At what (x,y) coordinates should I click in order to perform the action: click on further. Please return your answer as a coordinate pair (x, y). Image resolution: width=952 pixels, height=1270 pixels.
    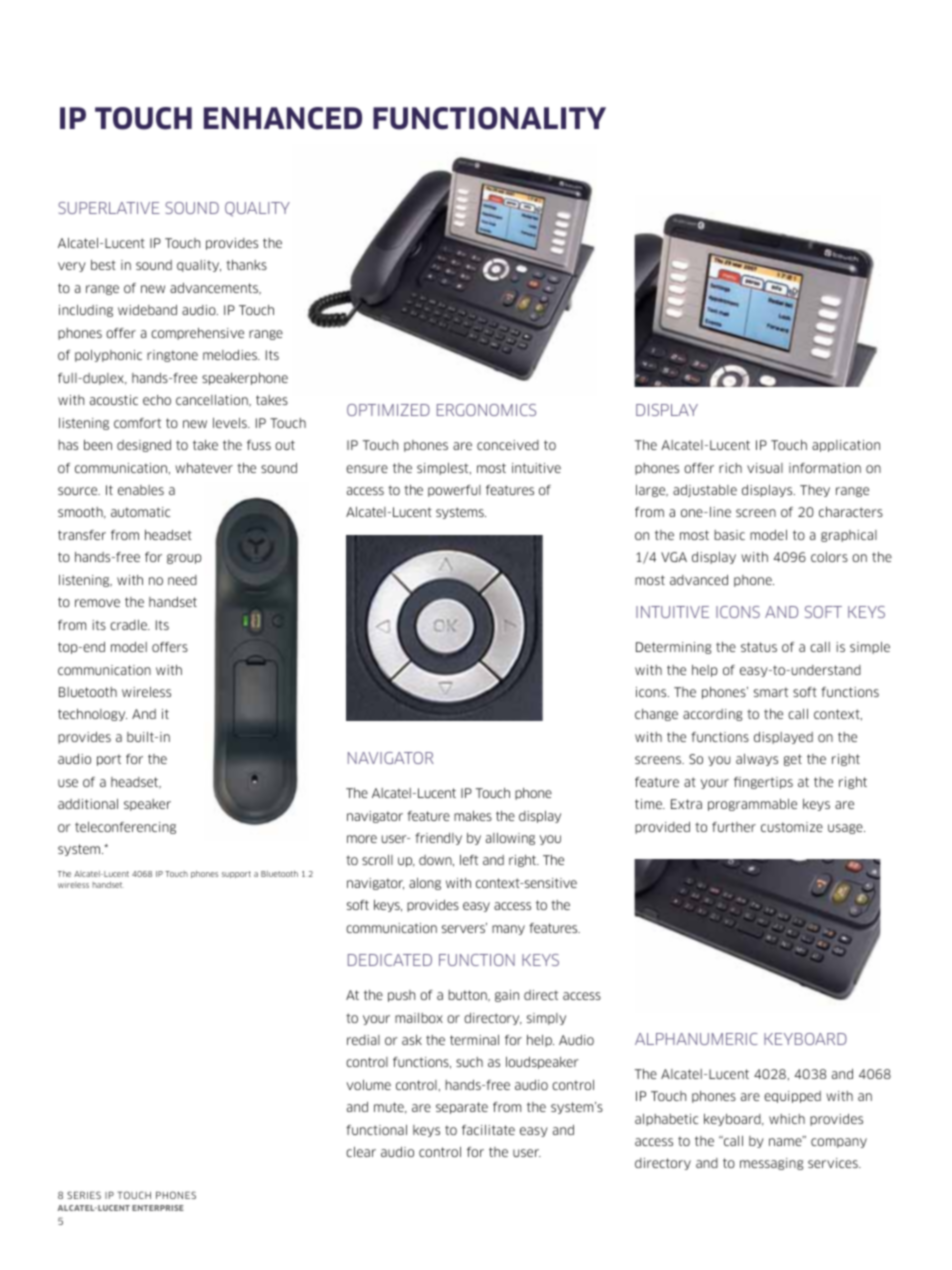
    Looking at the image, I should click on (734, 827).
